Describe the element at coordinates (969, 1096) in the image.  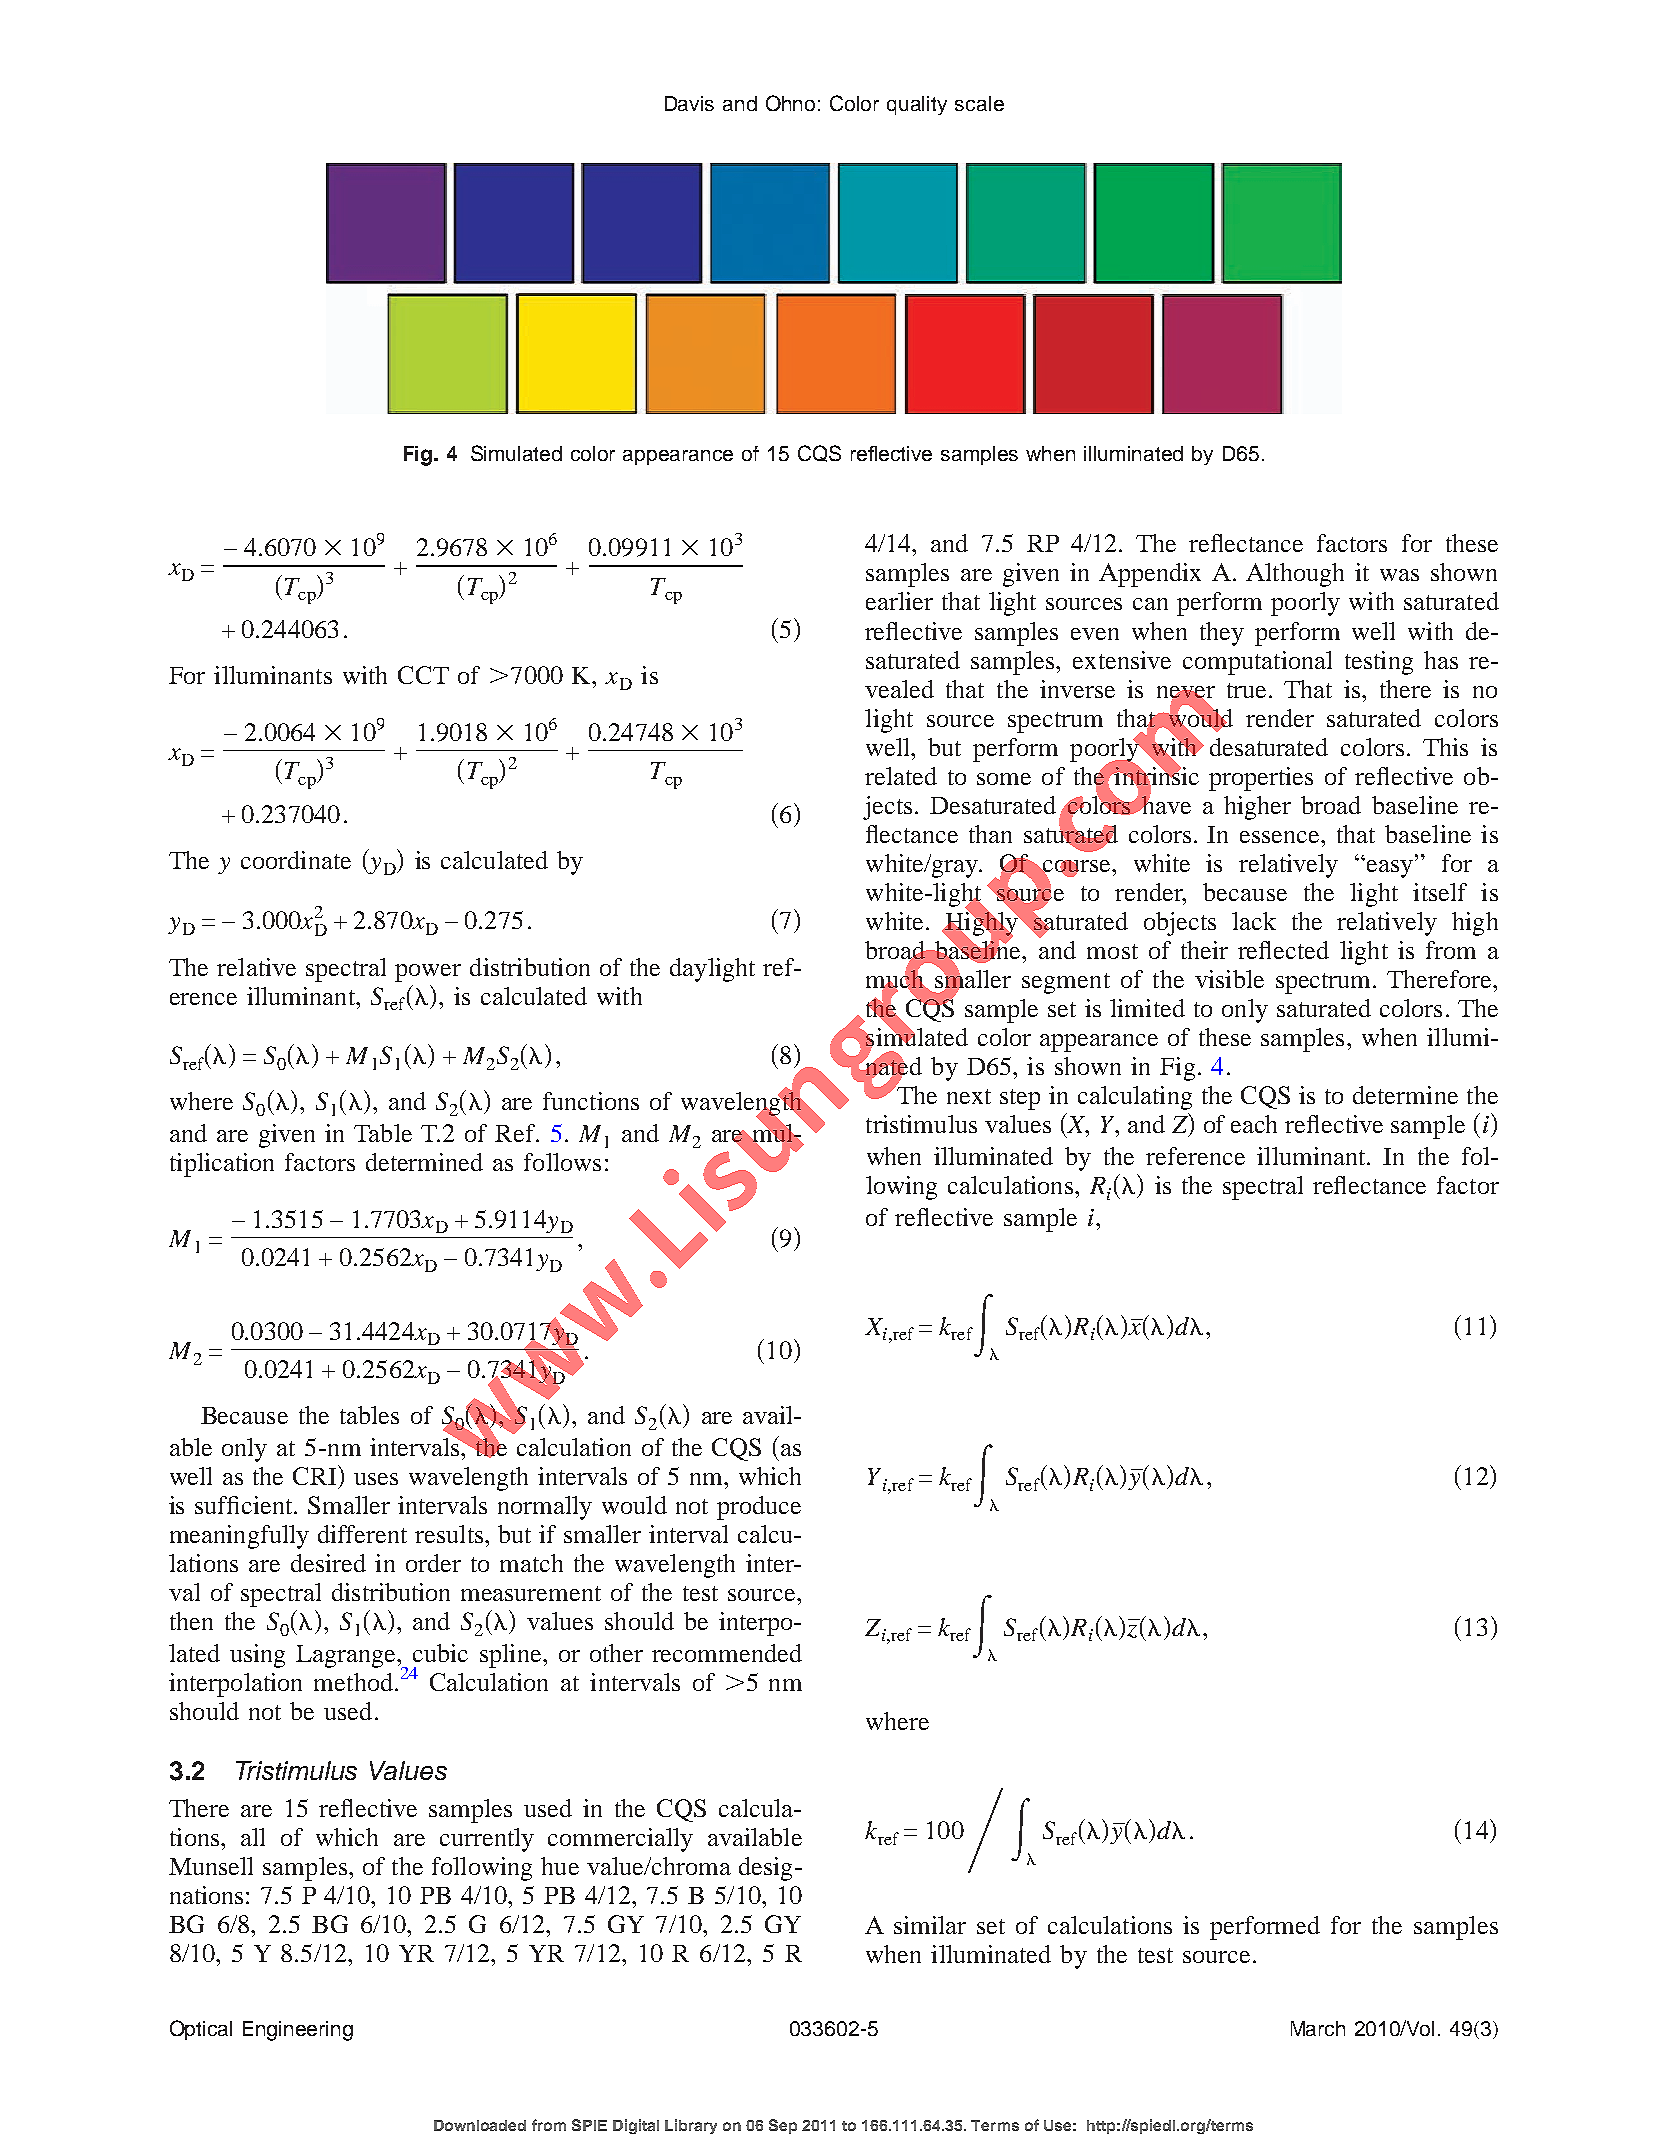
I see `next` at that location.
